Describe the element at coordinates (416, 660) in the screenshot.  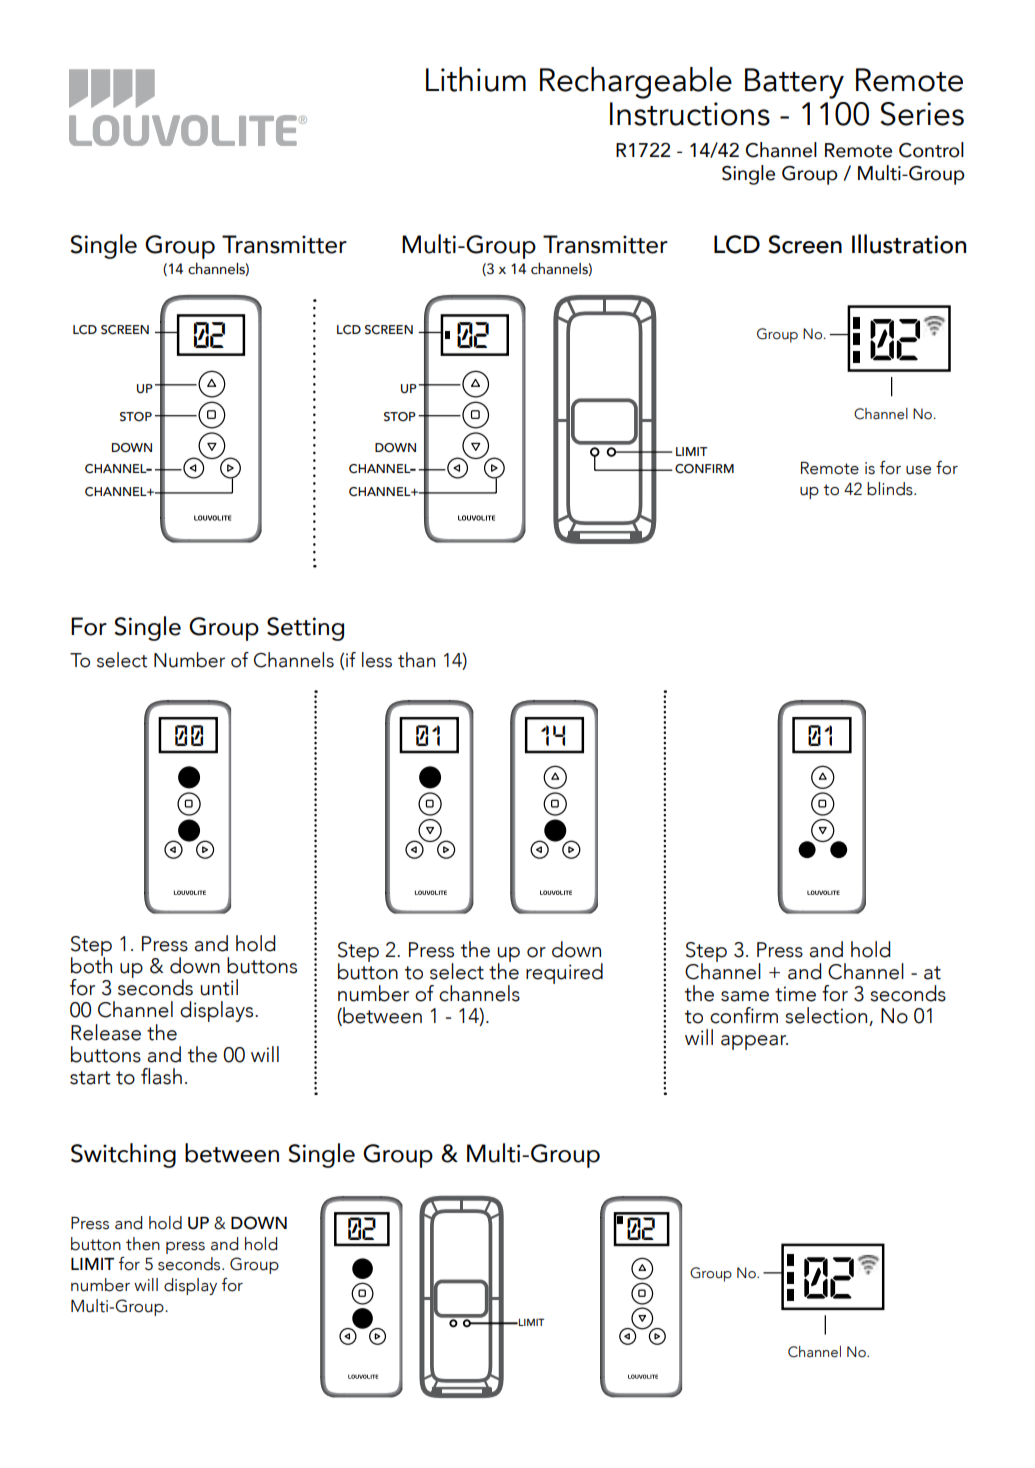
I see `than` at that location.
